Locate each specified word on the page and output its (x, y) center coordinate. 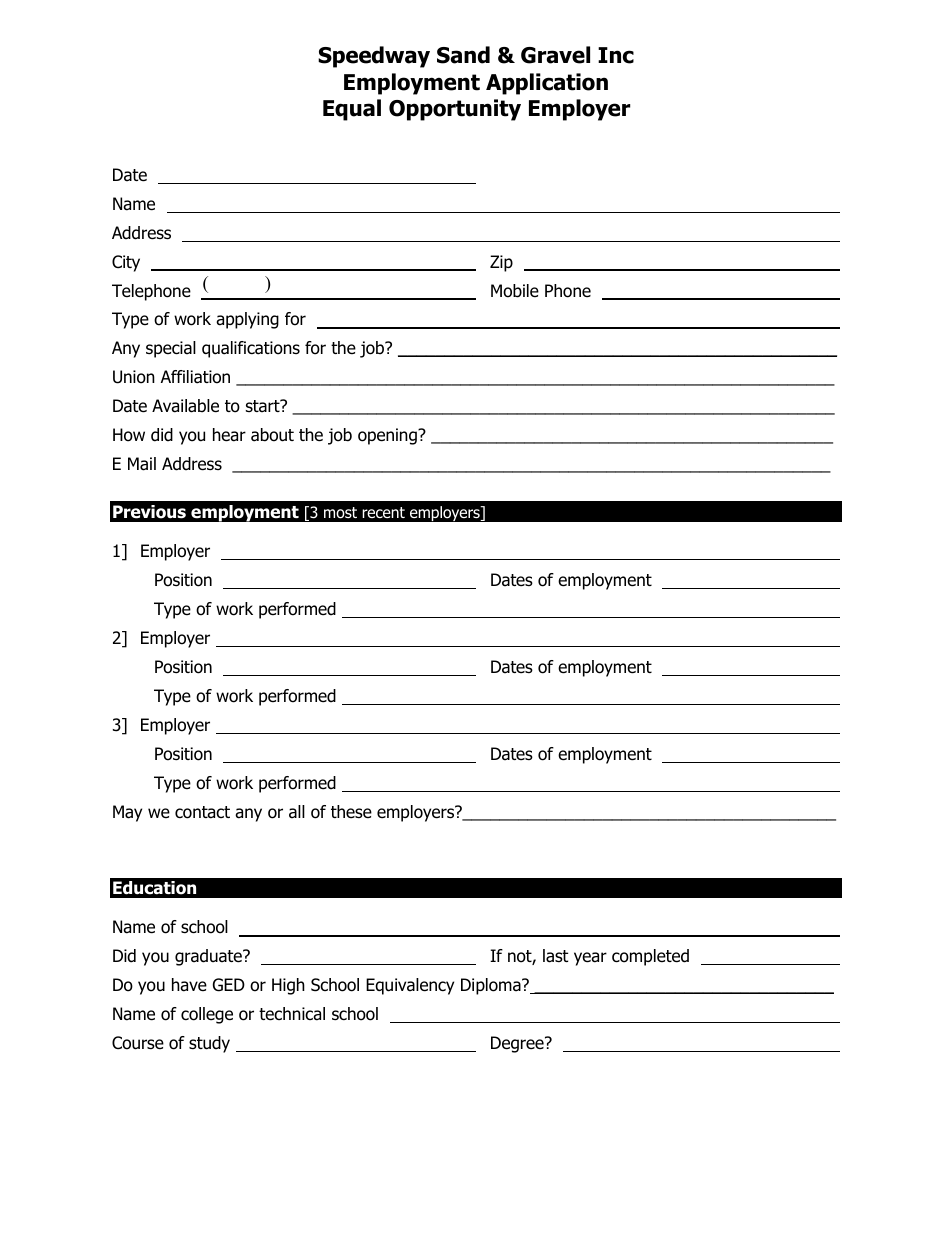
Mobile (515, 291)
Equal (352, 110)
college (207, 1015)
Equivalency (410, 986)
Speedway (374, 57)
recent (383, 512)
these (351, 812)
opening (388, 436)
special (171, 349)
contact (202, 812)
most (340, 513)
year (590, 959)
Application (547, 84)
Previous (149, 512)
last (555, 956)
